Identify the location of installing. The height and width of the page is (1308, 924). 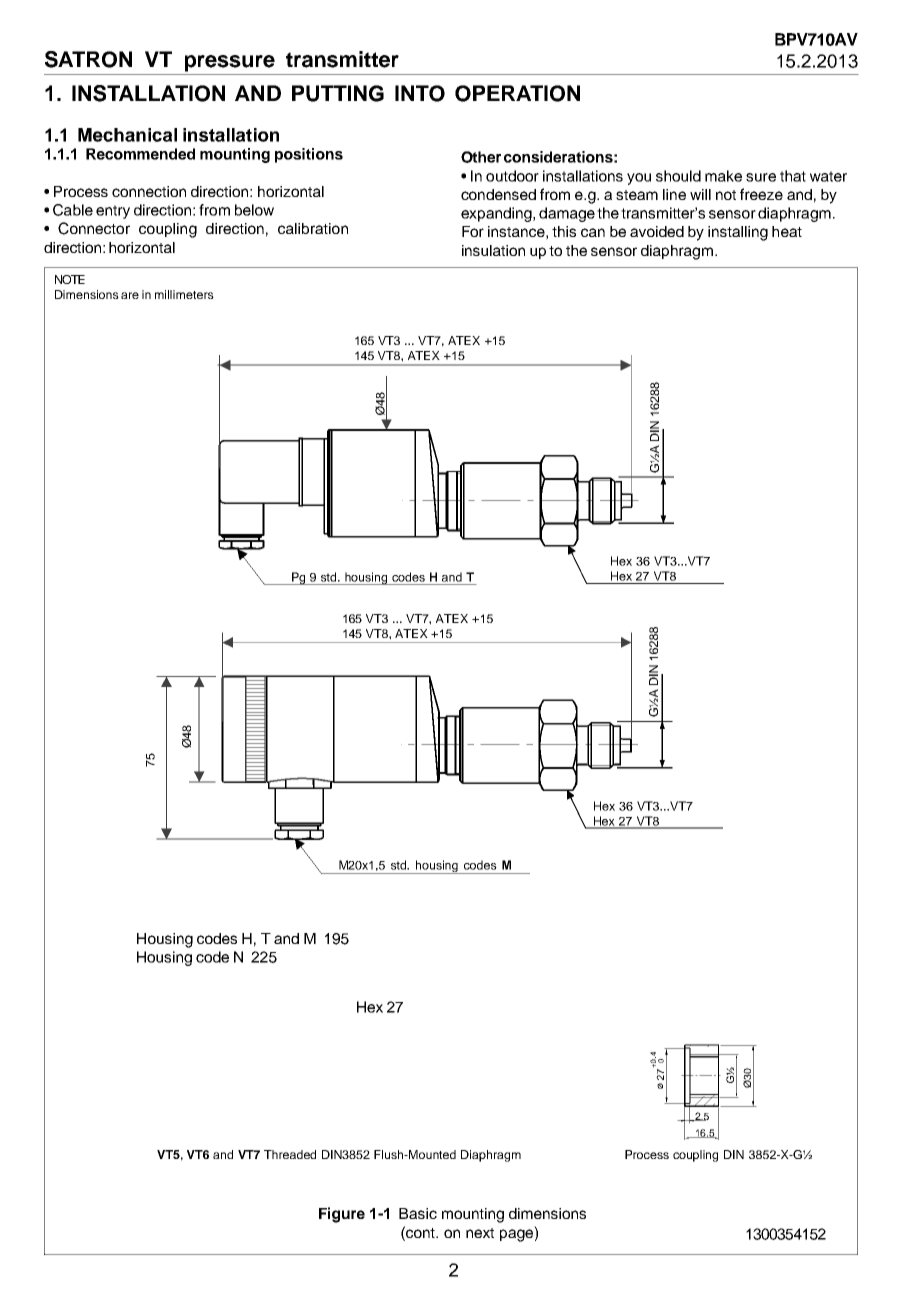
(738, 233).
